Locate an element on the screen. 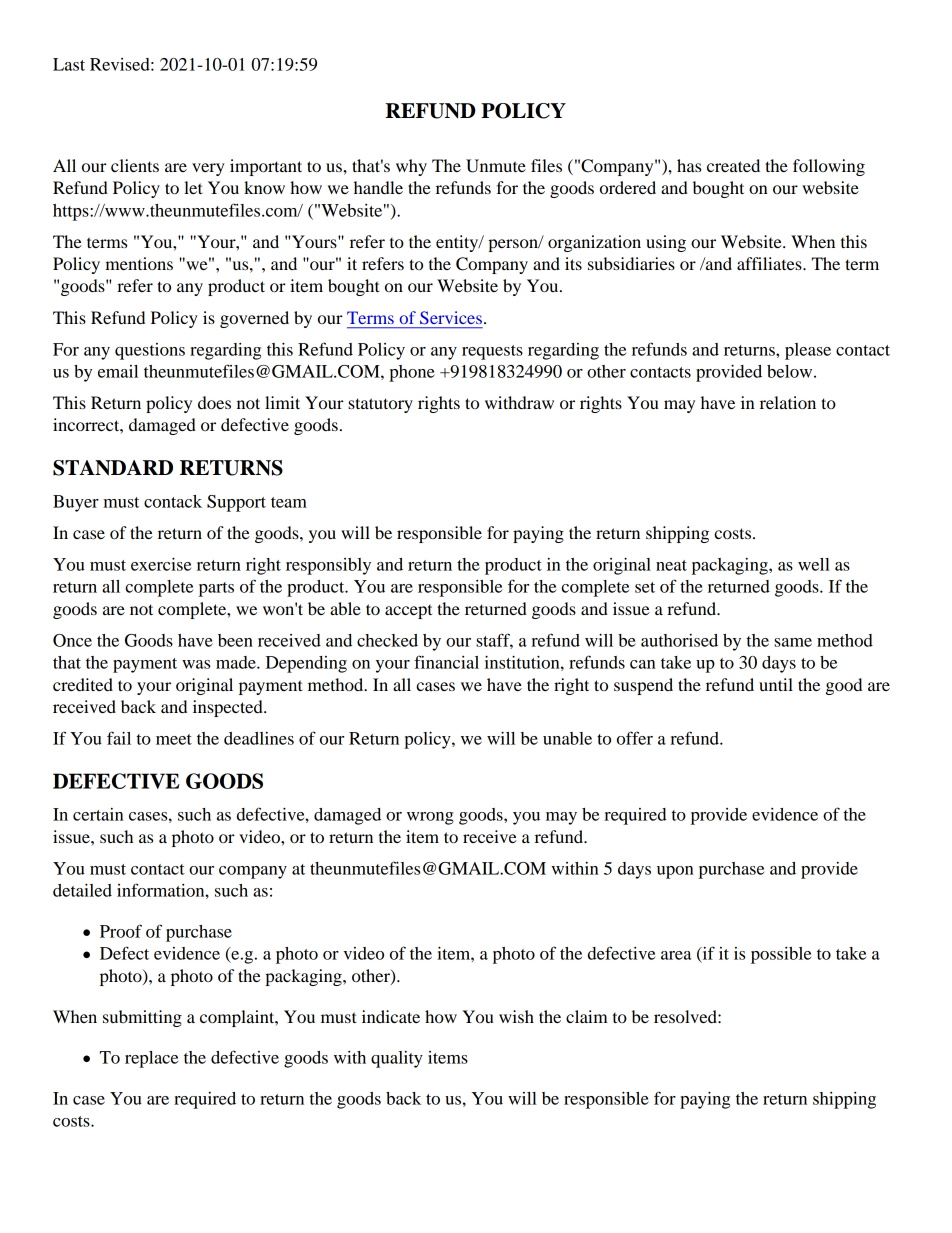 Image resolution: width=952 pixels, height=1233 pixels. phone is located at coordinates (412, 373).
